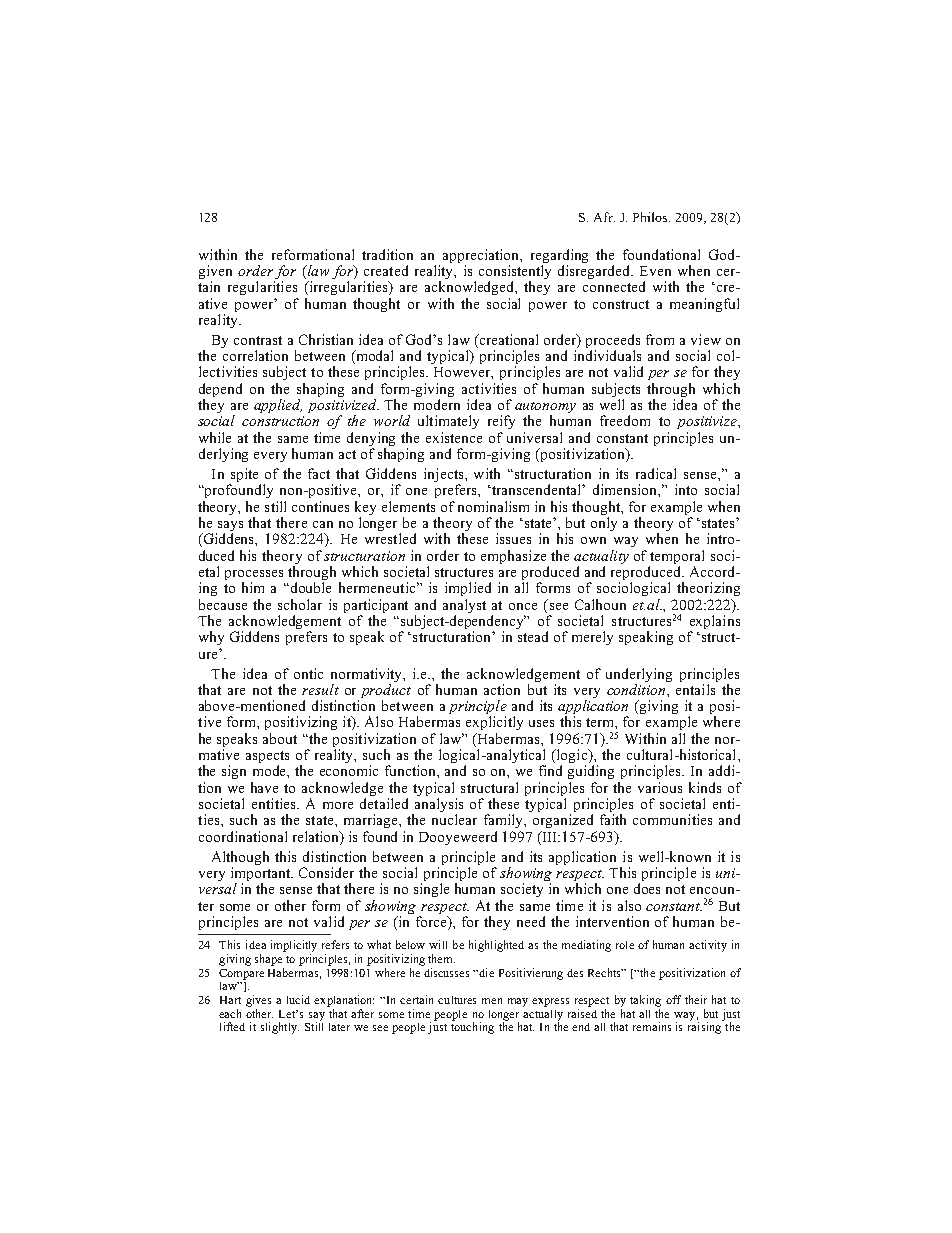 Image resolution: width=952 pixels, height=1233 pixels. I want to click on about, so click(280, 738).
